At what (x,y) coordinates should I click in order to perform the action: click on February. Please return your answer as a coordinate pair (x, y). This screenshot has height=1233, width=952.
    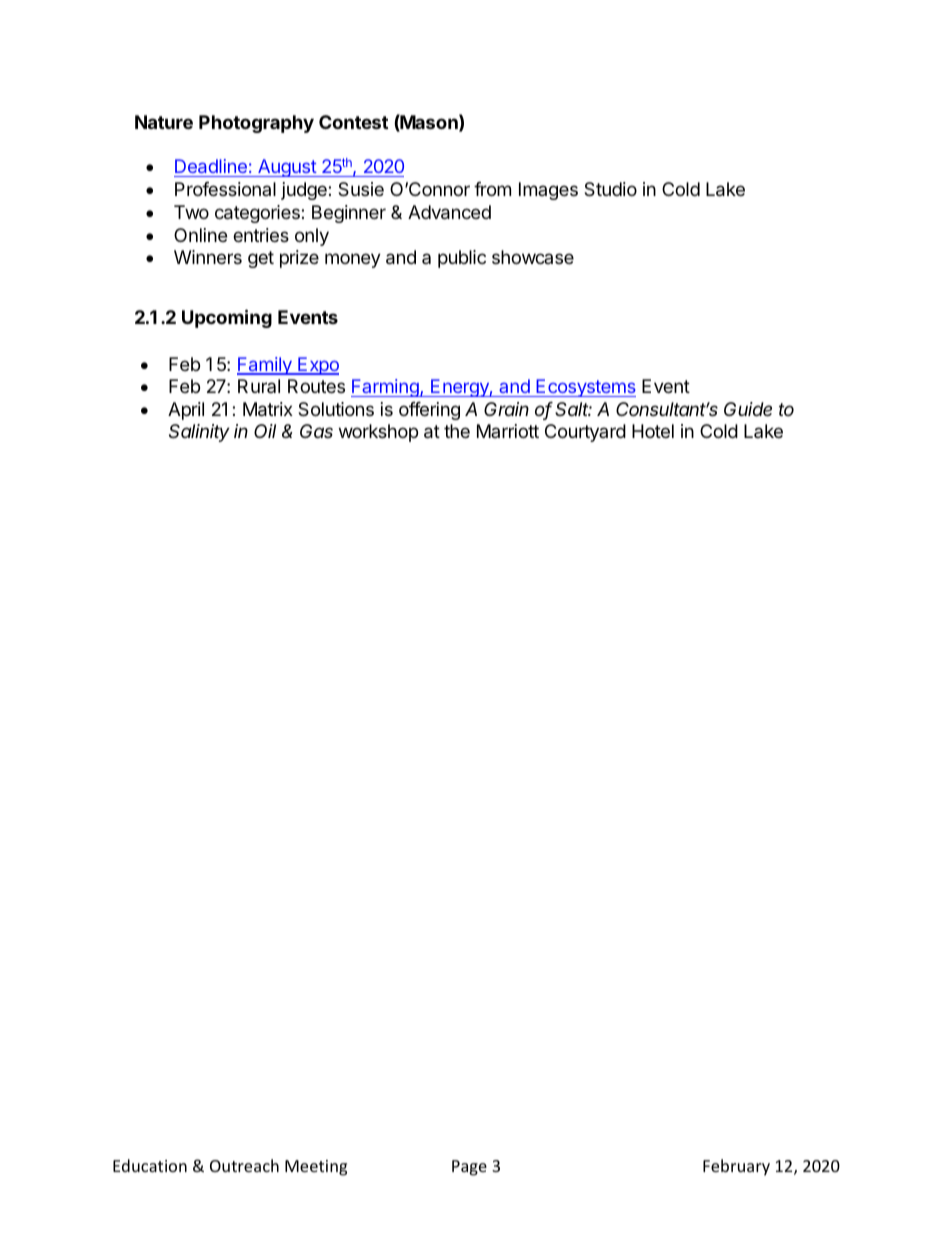
    Looking at the image, I should click on (736, 1167).
